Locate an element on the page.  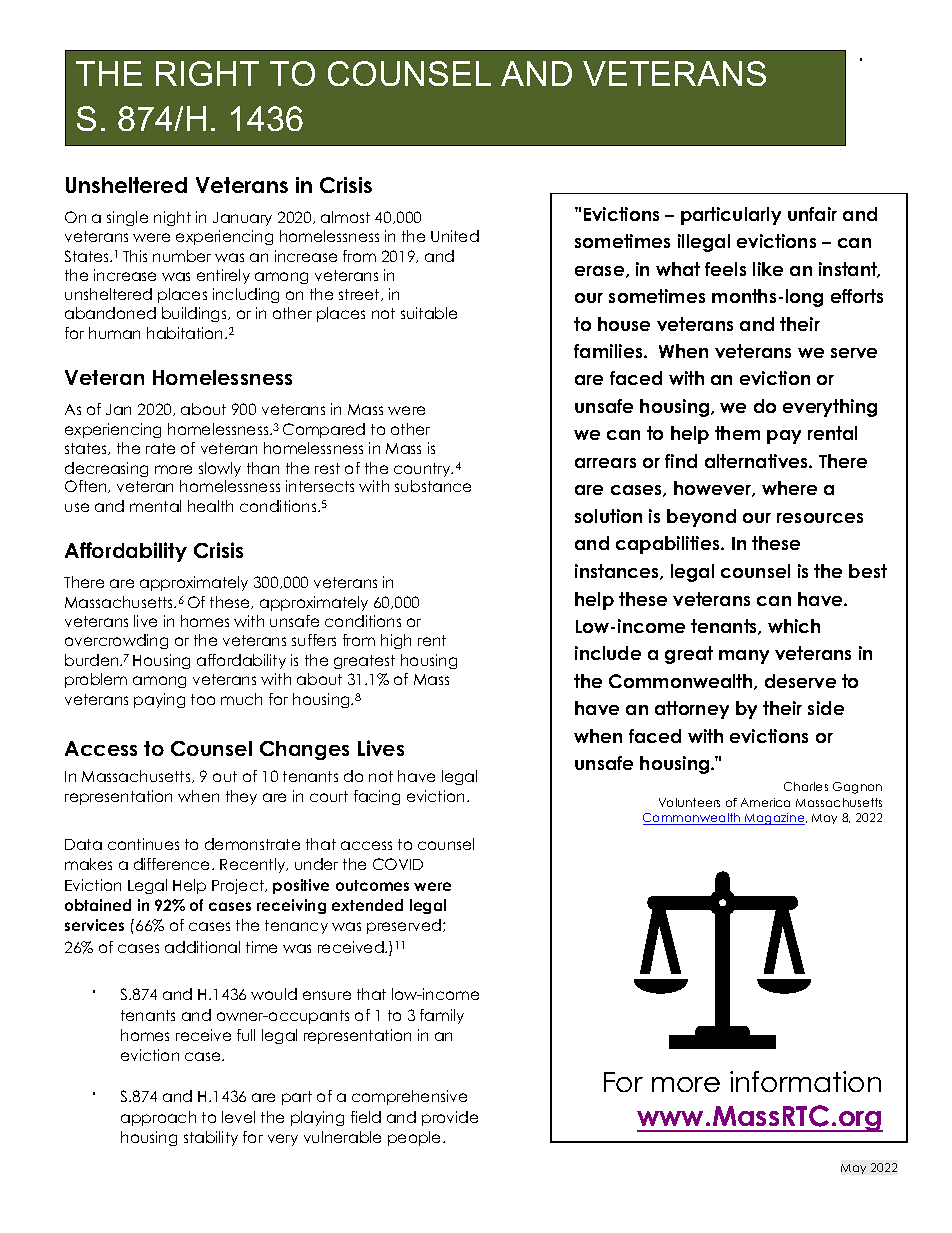
Charles is located at coordinates (806, 786).
